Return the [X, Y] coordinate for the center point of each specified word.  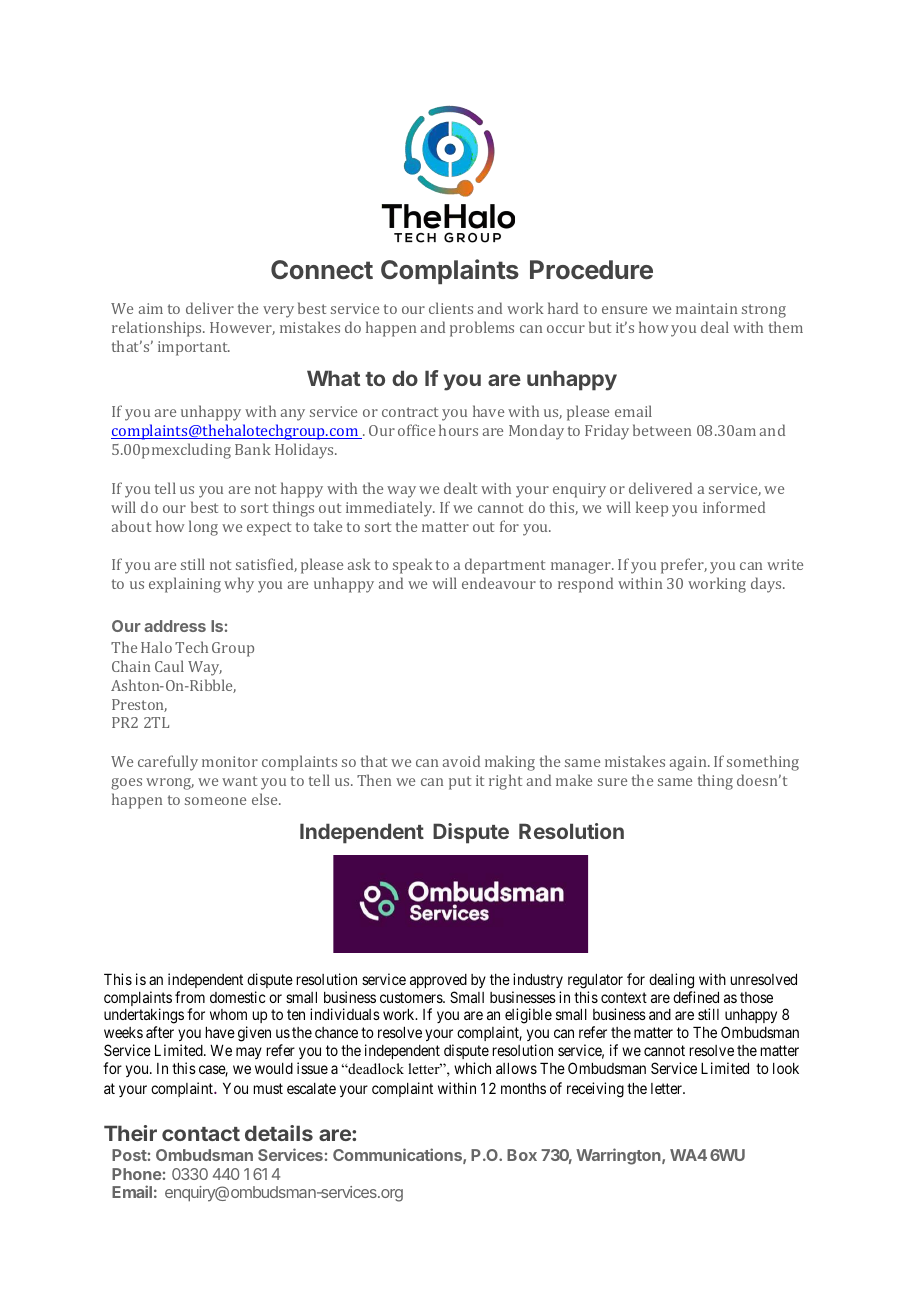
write [785, 564]
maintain [706, 308]
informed [734, 507]
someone [215, 801]
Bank [253, 449]
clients [451, 308]
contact [201, 1134]
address [175, 626]
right [505, 782]
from [190, 997]
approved [438, 981]
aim [151, 308]
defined [696, 997]
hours [458, 430]
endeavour [499, 583]
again [689, 763]
